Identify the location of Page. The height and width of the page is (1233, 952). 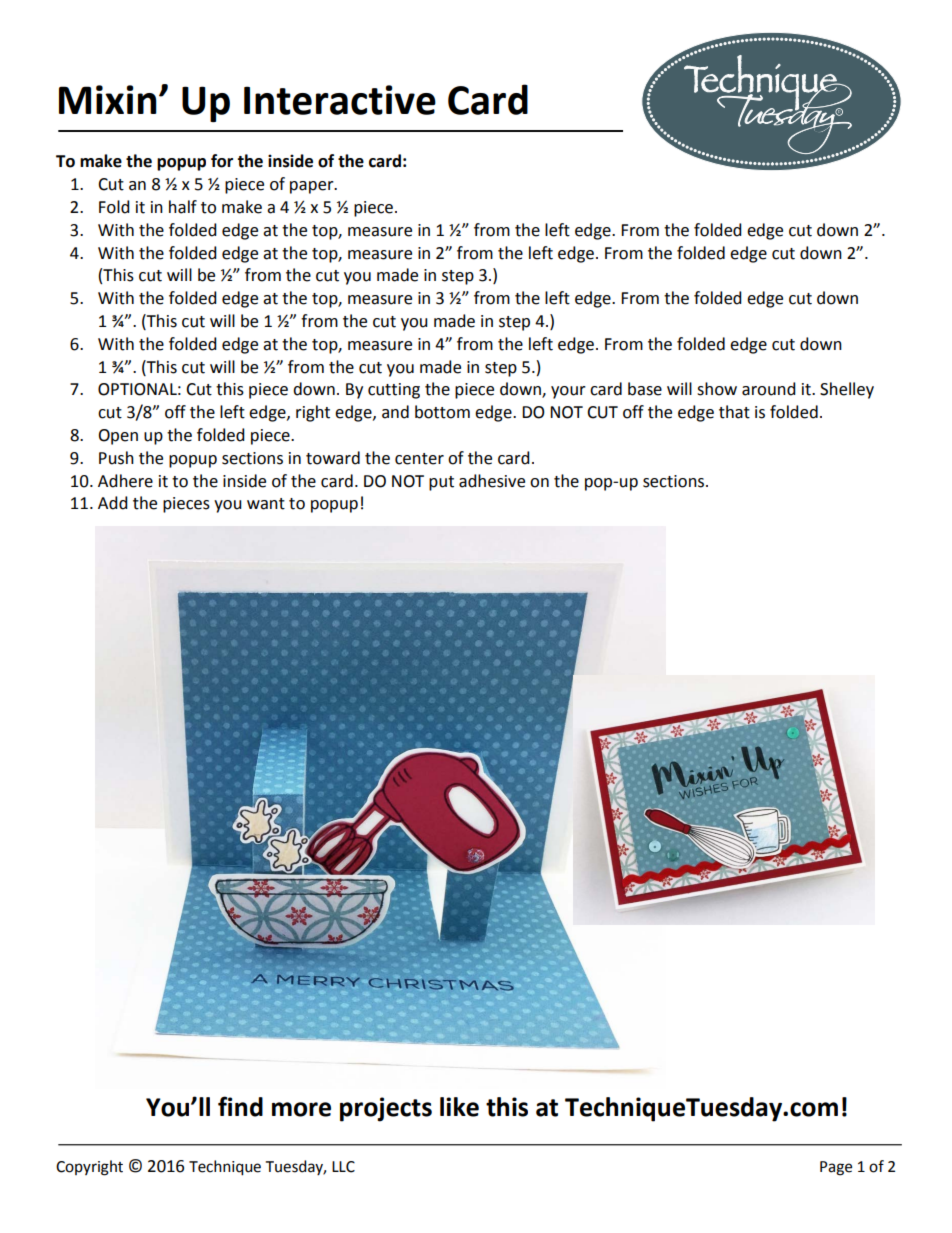
(836, 1168).
